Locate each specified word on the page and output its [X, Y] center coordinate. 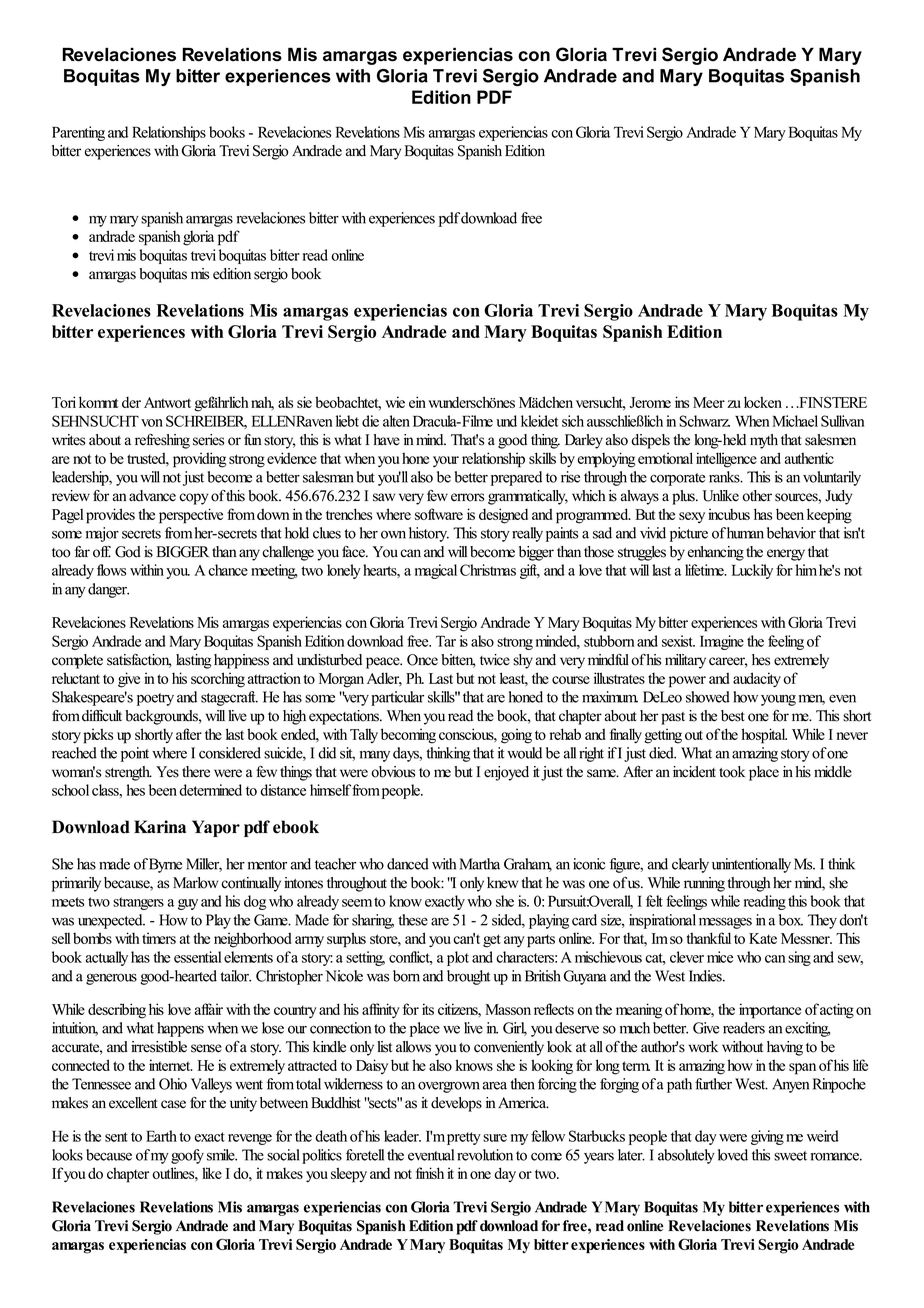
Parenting [78, 133]
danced [408, 864]
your [446, 461]
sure [495, 1138]
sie [304, 402]
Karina [160, 826]
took [732, 772]
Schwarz [704, 421]
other [757, 496]
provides [110, 516]
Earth [161, 1136]
